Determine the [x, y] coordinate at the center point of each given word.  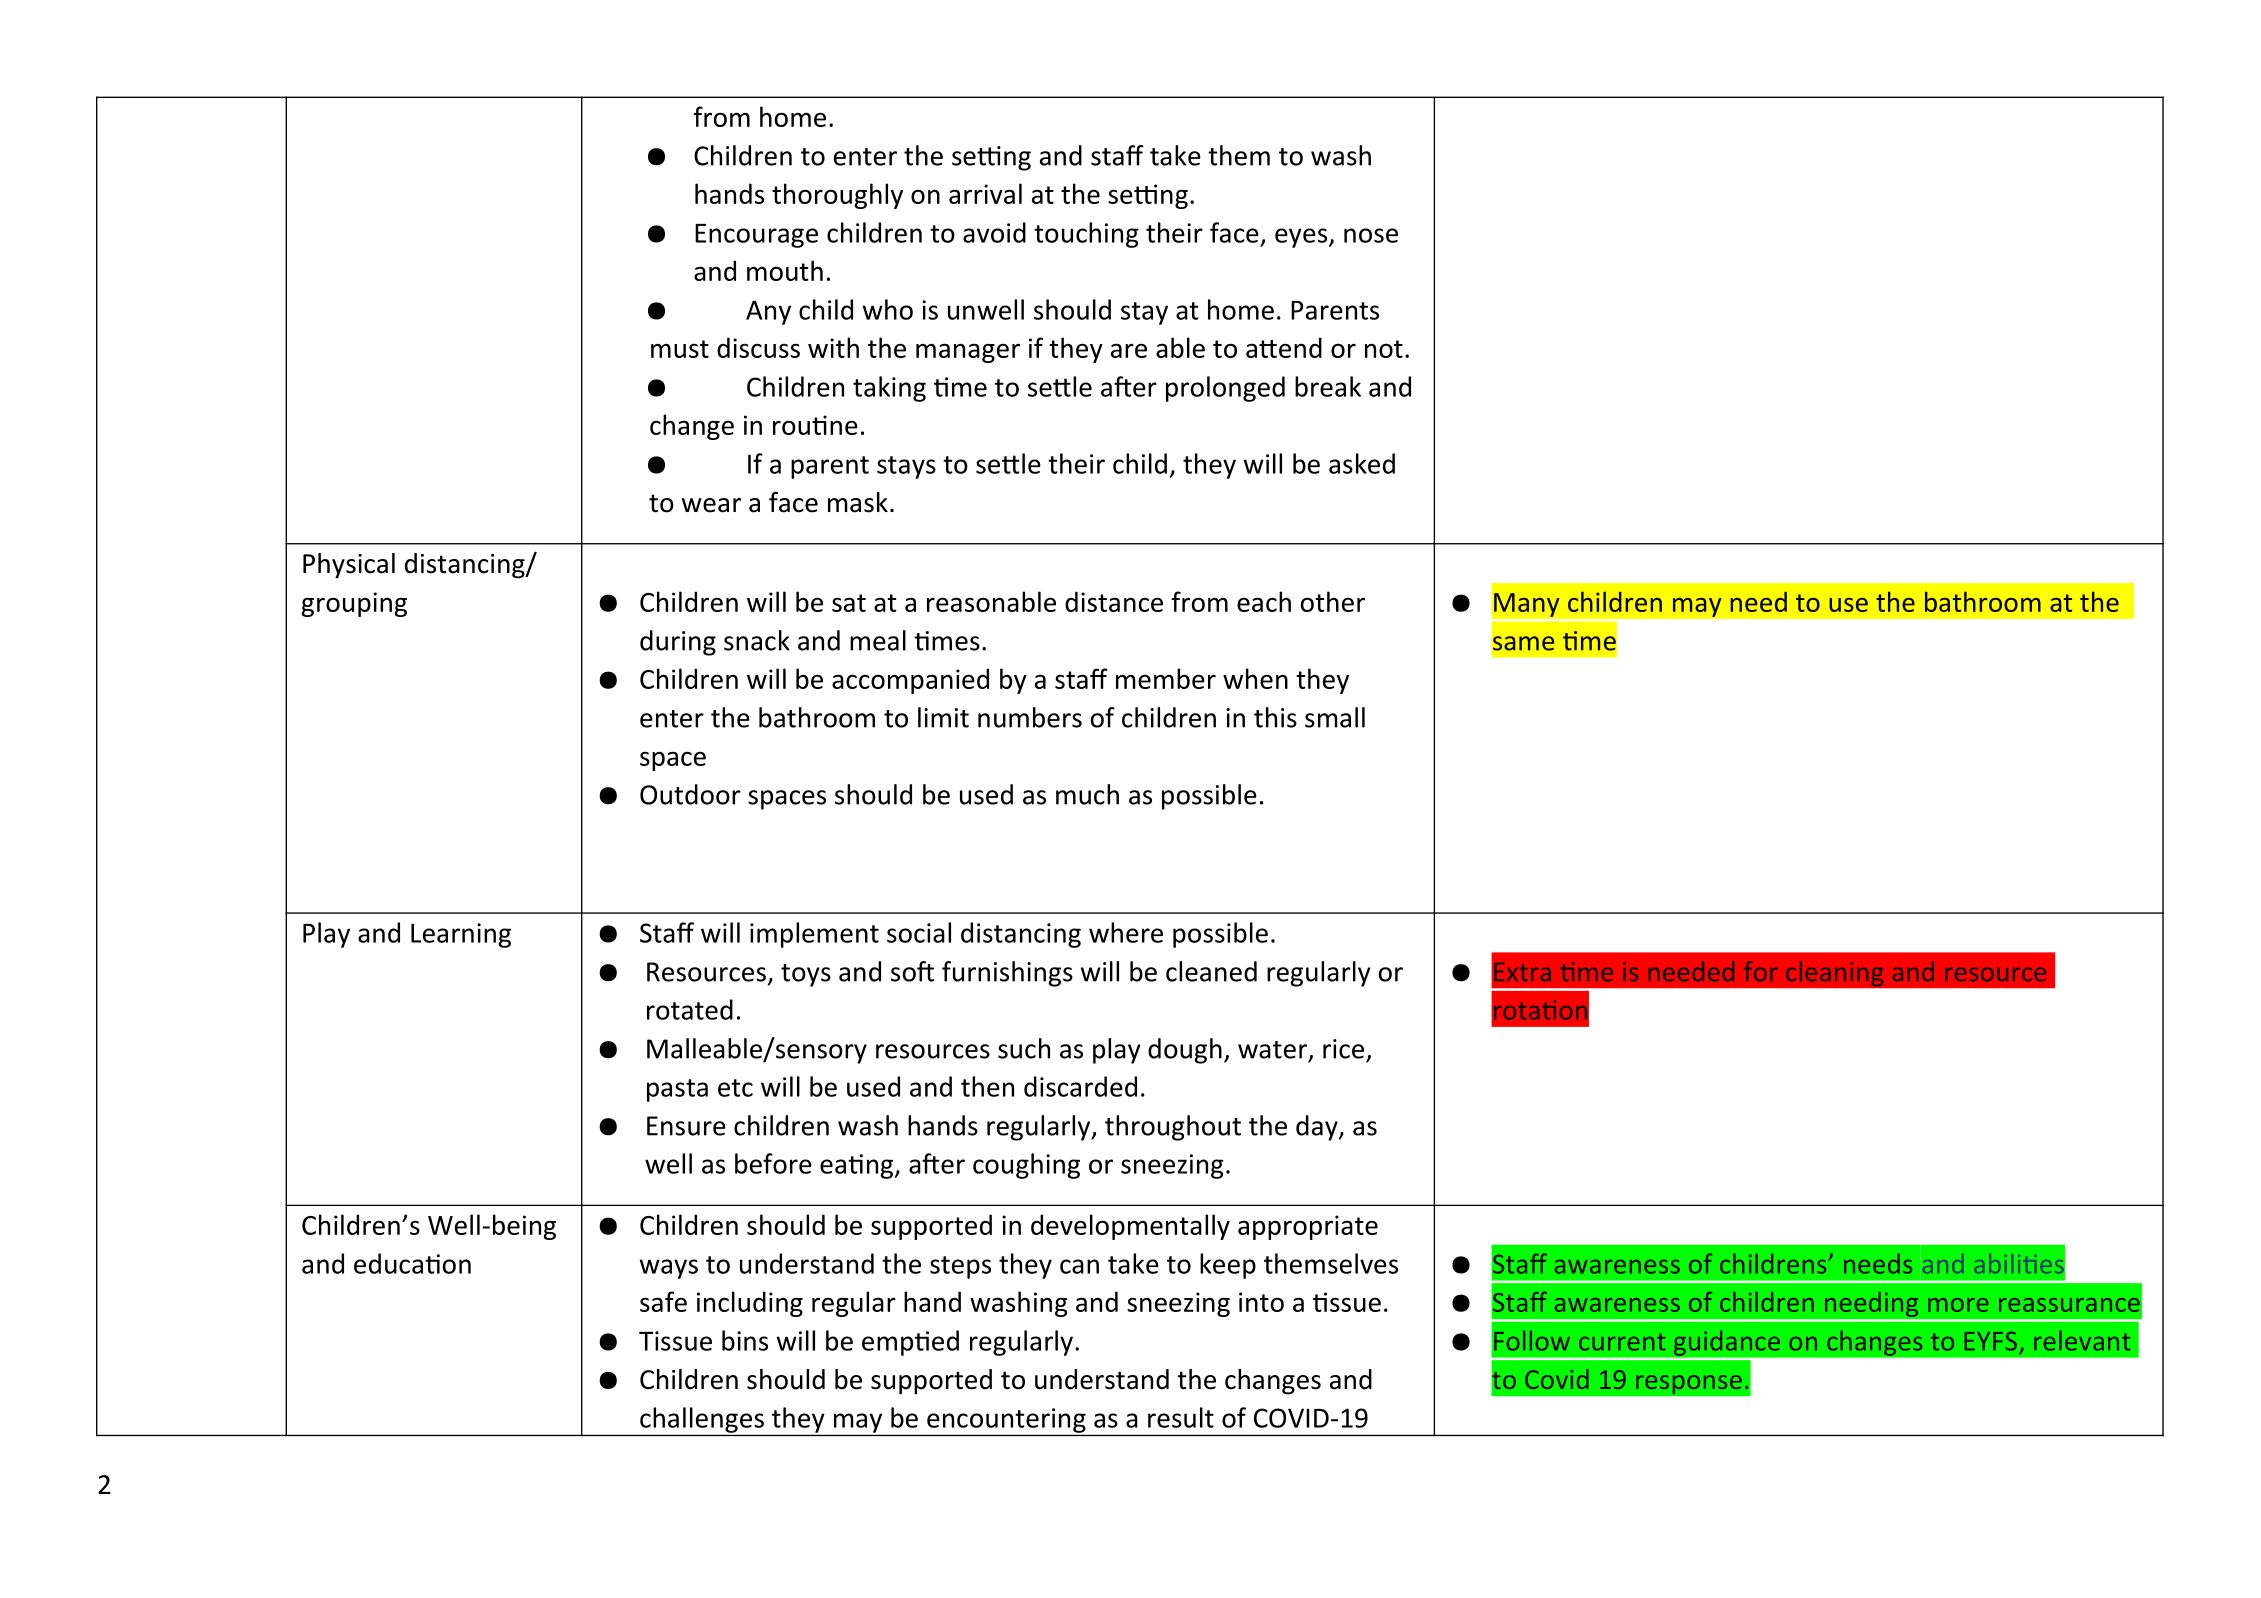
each [1264, 601]
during [678, 643]
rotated [690, 1009]
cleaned [1211, 971]
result [1181, 1417]
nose [1371, 235]
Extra [1522, 972]
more [1958, 1305]
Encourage [756, 236]
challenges [702, 1420]
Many [1527, 605]
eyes [1302, 238]
